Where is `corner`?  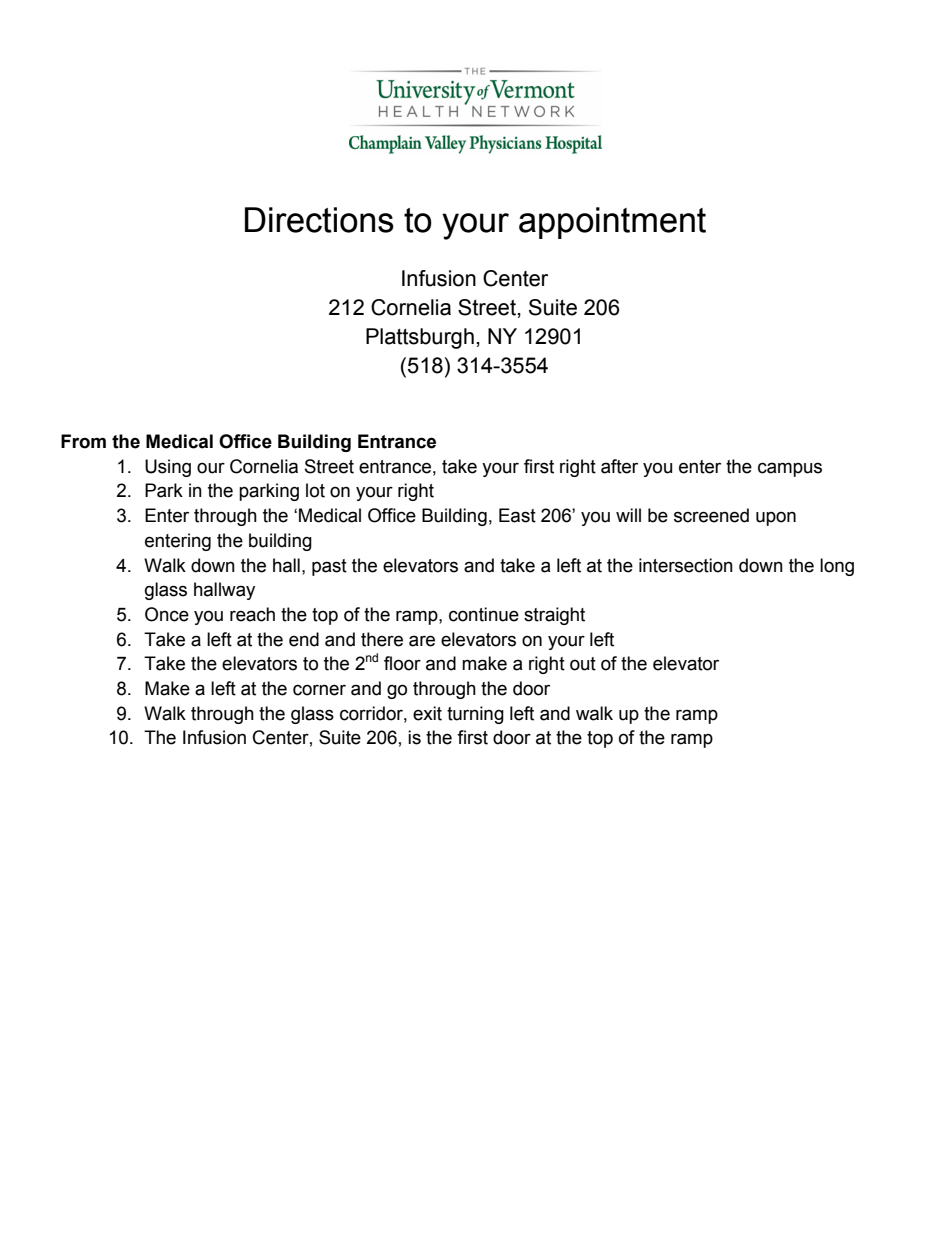 corner is located at coordinates (319, 690).
